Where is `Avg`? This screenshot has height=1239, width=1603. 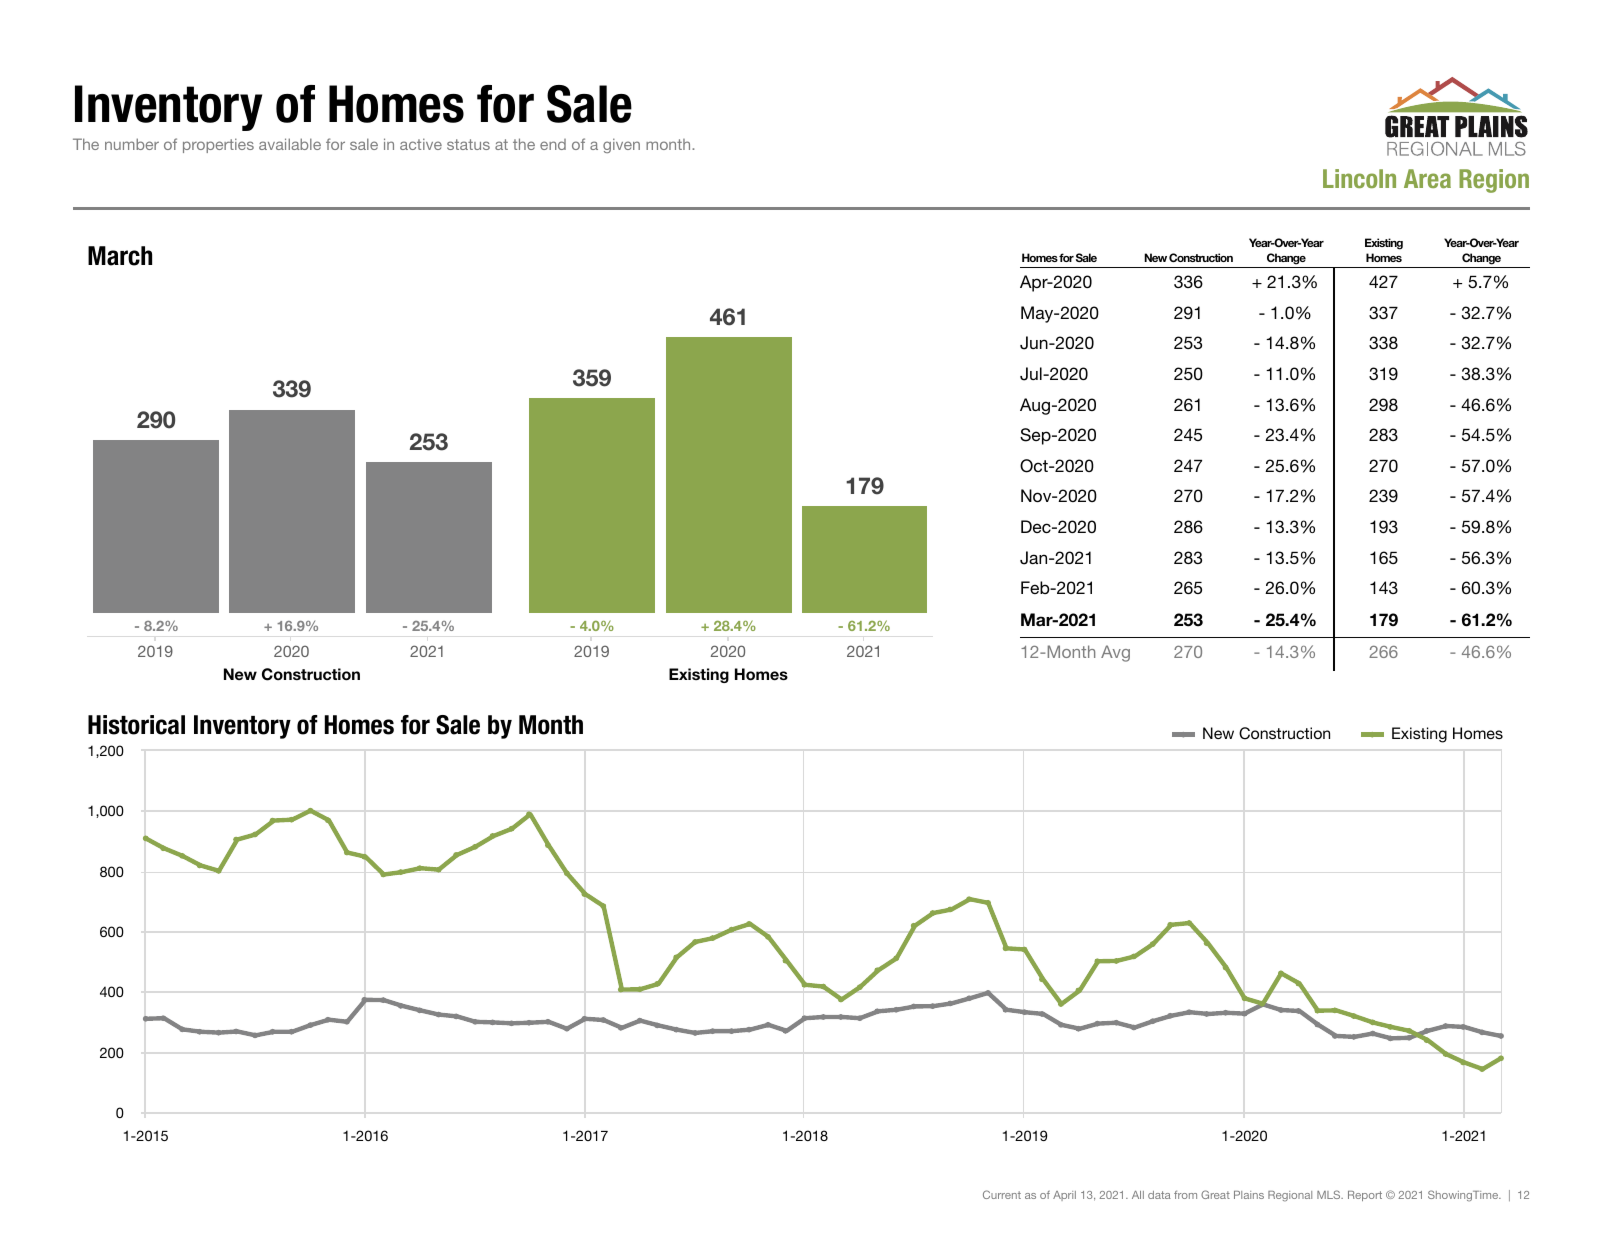 Avg is located at coordinates (1115, 653).
